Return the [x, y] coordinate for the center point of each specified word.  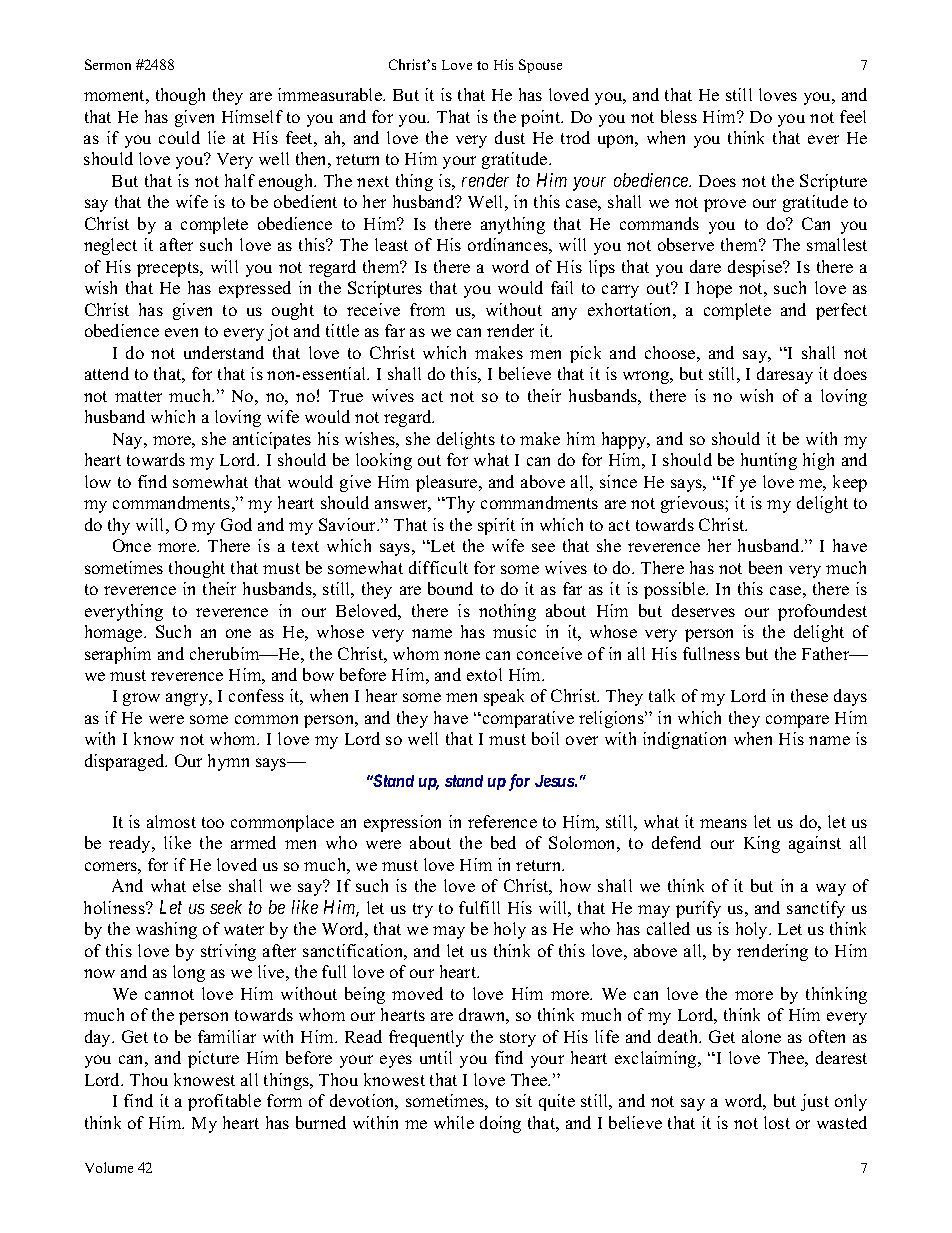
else [207, 885]
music [514, 631]
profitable [224, 1102]
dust [510, 137]
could [179, 137]
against [815, 844]
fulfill [479, 907]
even [181, 332]
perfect [841, 311]
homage [115, 633]
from [427, 309]
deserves [703, 610]
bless [679, 116]
